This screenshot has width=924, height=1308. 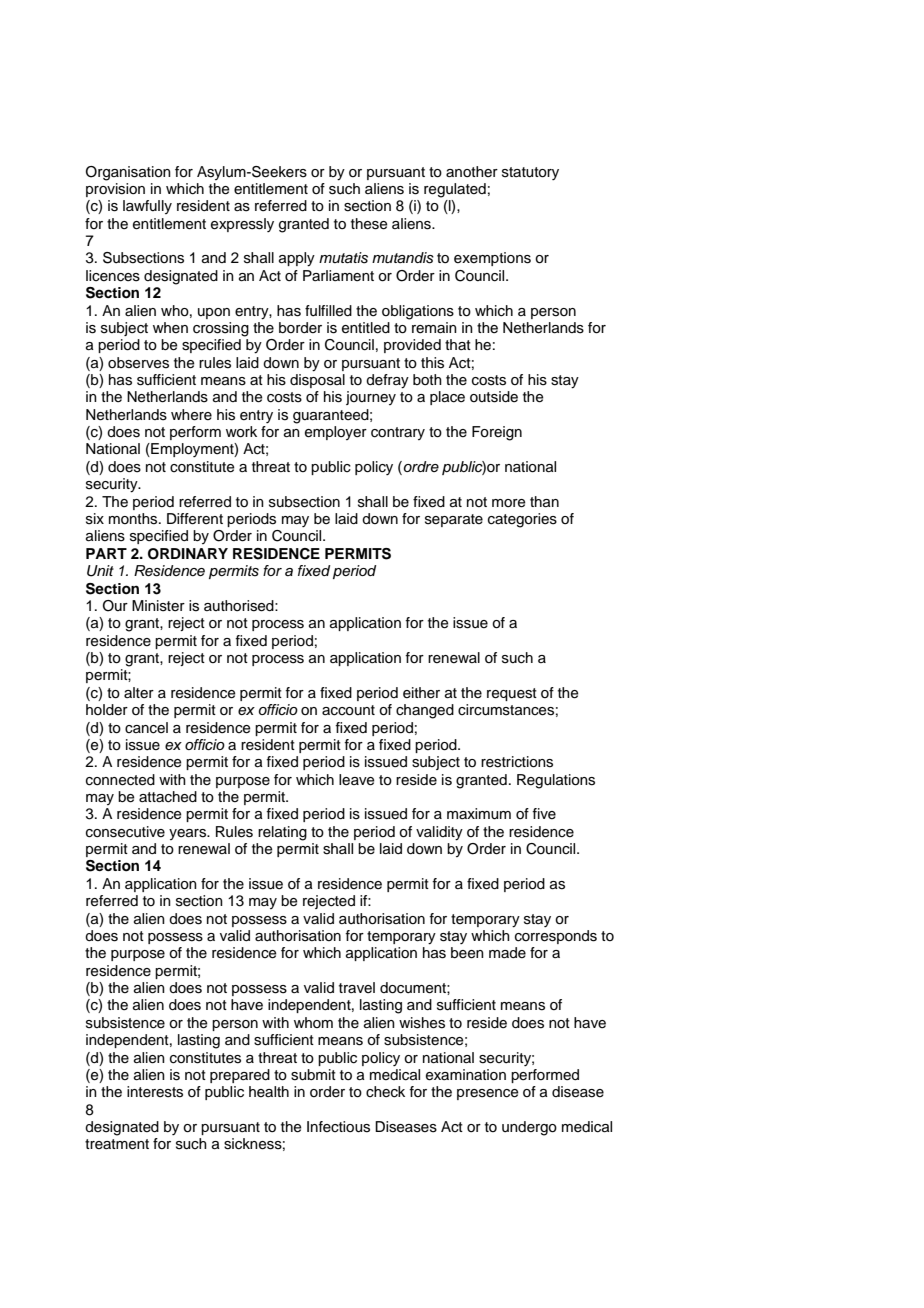 I want to click on made, so click(x=507, y=952).
